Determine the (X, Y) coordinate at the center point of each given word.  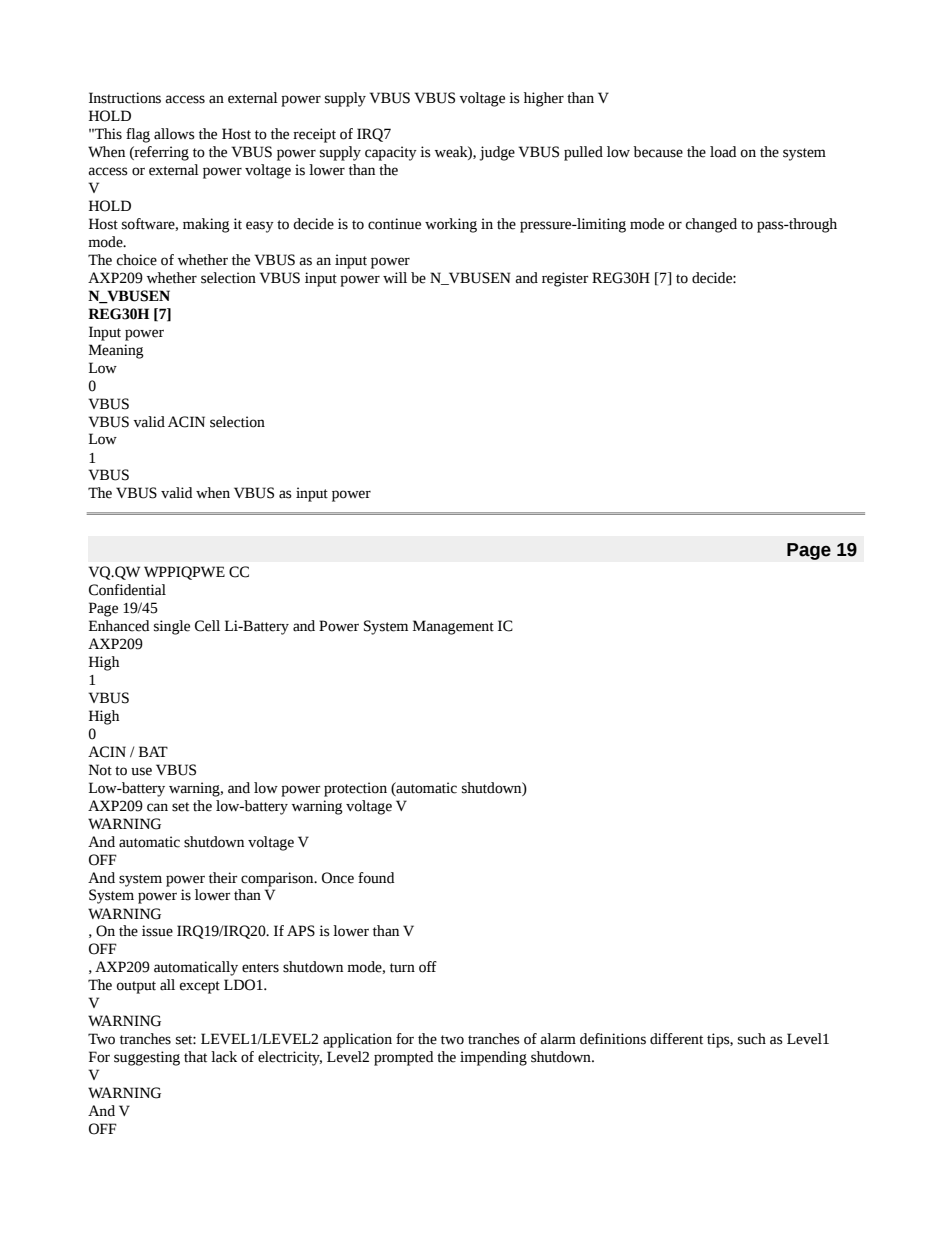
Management (453, 627)
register (565, 279)
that (195, 1057)
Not (100, 770)
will (395, 277)
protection (355, 789)
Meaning (116, 351)
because (658, 152)
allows (174, 134)
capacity (391, 153)
